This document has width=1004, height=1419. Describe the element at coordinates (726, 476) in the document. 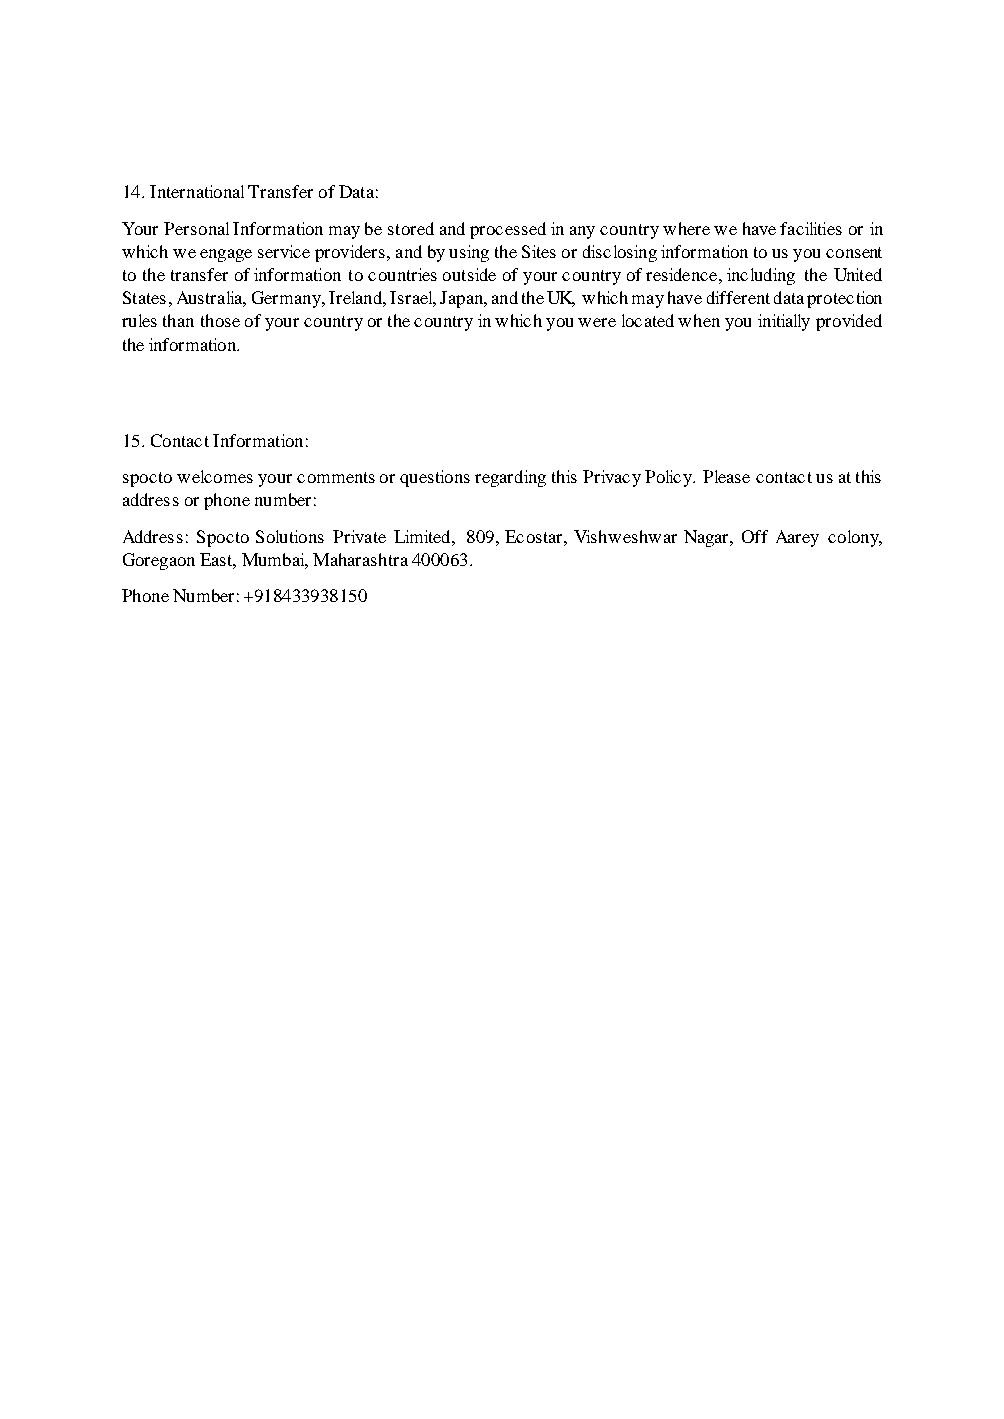

I see `Please` at that location.
